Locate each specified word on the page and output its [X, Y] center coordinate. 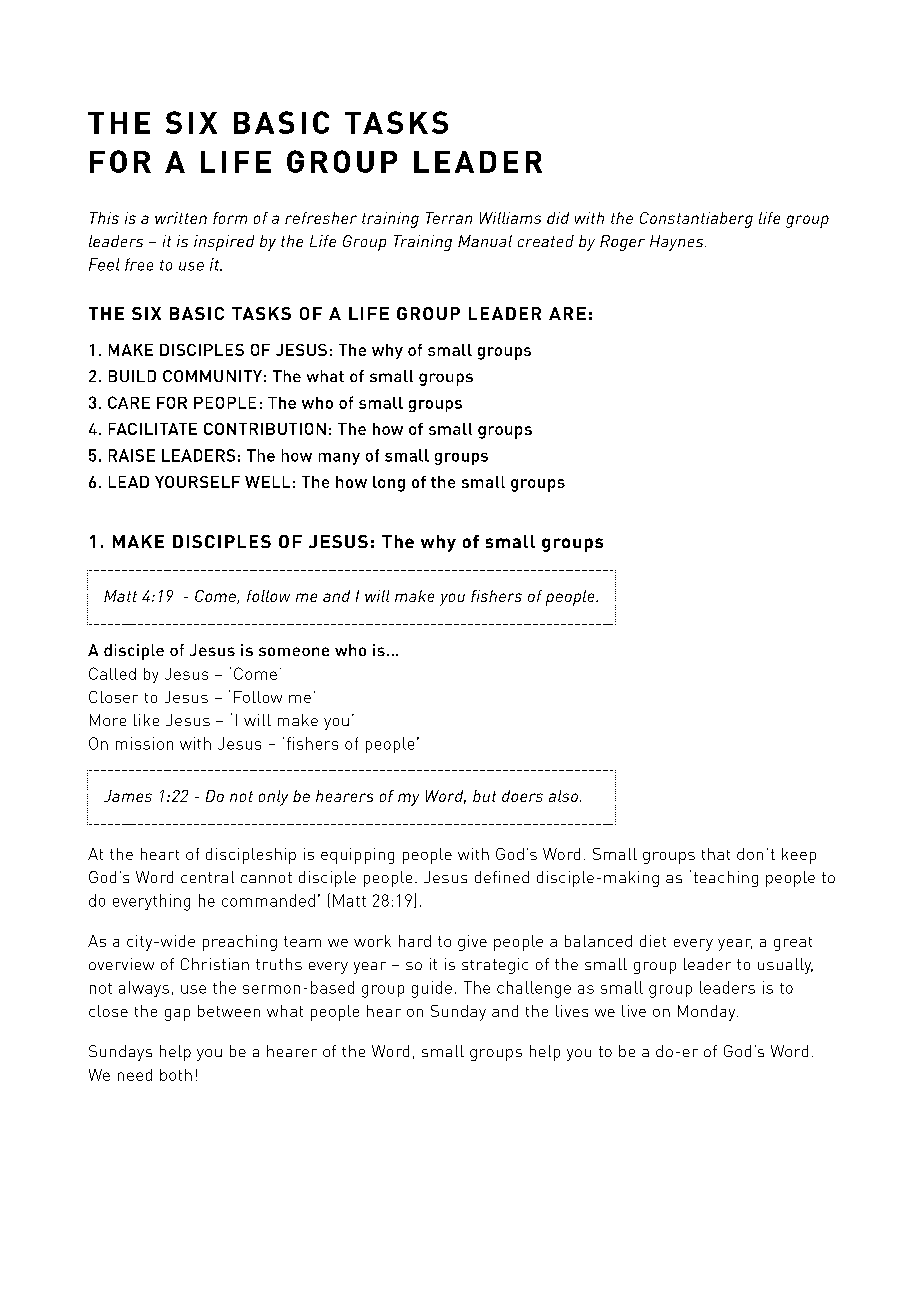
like [146, 720]
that [716, 854]
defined [502, 877]
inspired [224, 243]
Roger [622, 243]
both [176, 1075]
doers [522, 796]
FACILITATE [153, 429]
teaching [726, 879]
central [207, 877]
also [563, 796]
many [339, 459]
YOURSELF [197, 482]
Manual [485, 241]
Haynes [678, 243]
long [389, 484]
